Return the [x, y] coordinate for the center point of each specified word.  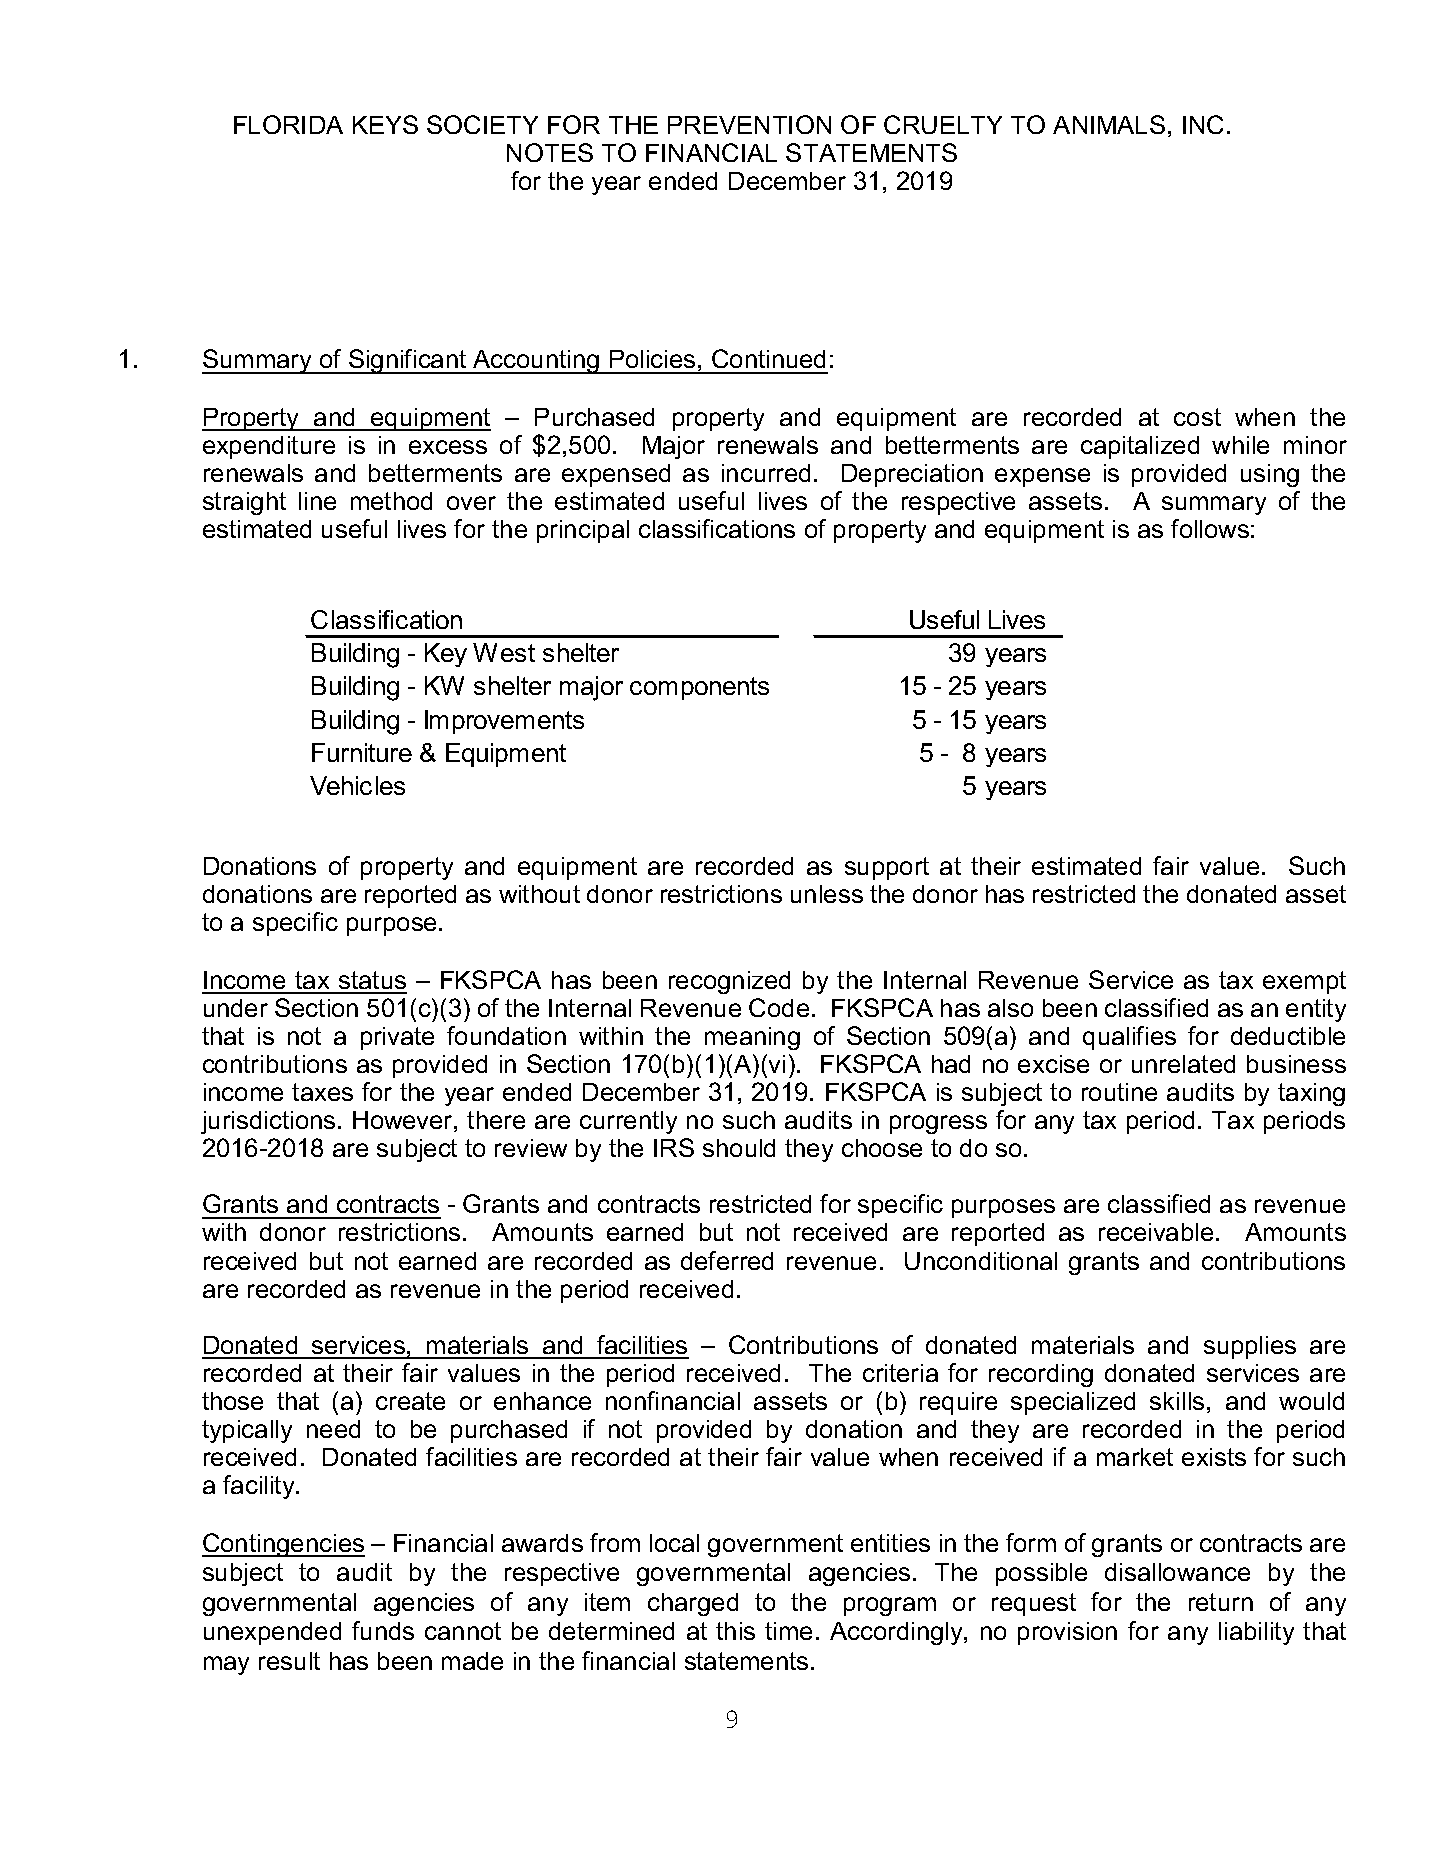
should [739, 1148]
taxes [322, 1092]
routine [1119, 1092]
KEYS [385, 124]
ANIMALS [1109, 124]
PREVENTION [749, 124]
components [699, 688]
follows [1210, 528]
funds [383, 1630]
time [788, 1631]
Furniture [362, 752]
